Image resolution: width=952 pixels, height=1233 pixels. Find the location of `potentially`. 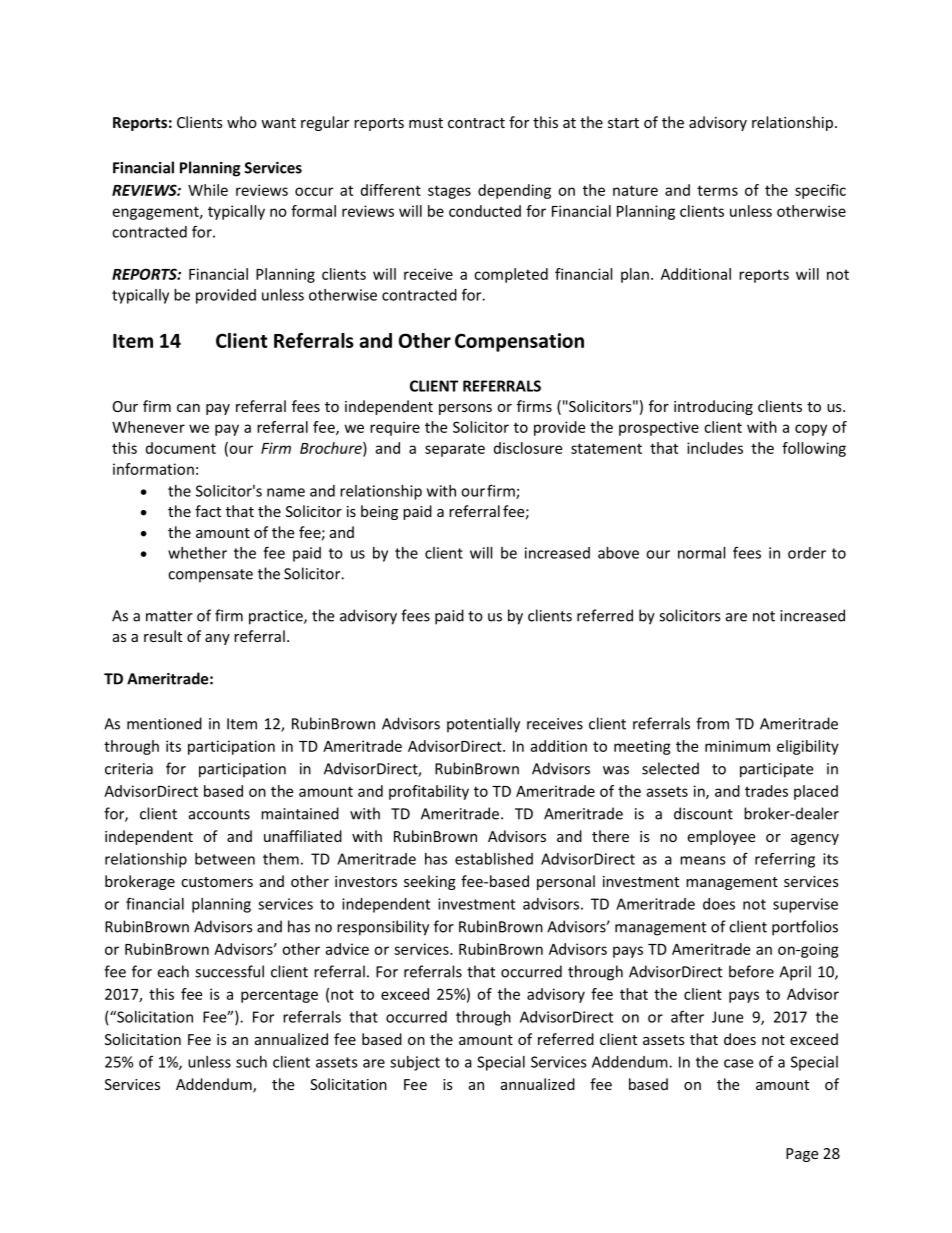

potentially is located at coordinates (483, 725).
